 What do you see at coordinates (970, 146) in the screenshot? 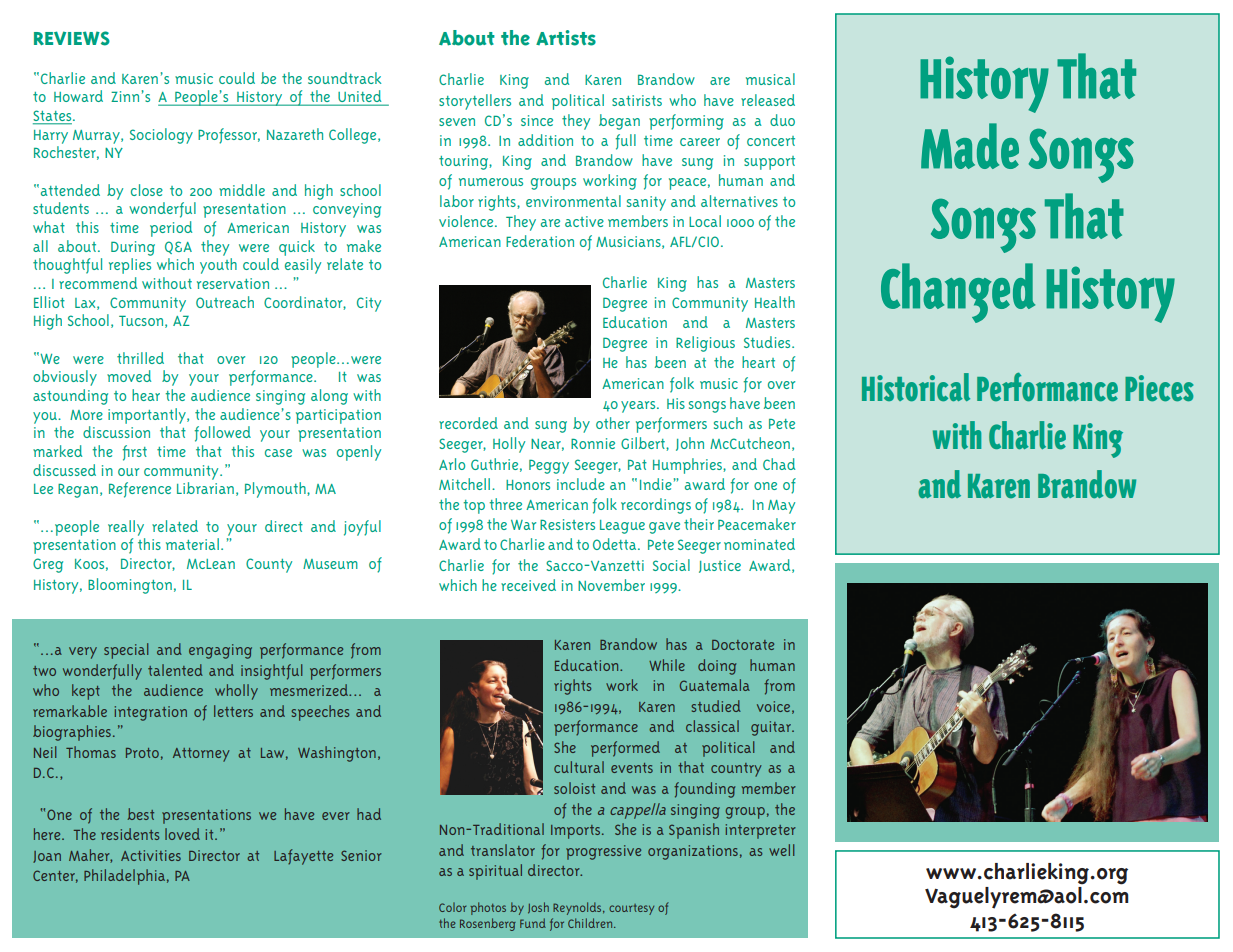
I see `Made` at bounding box center [970, 146].
